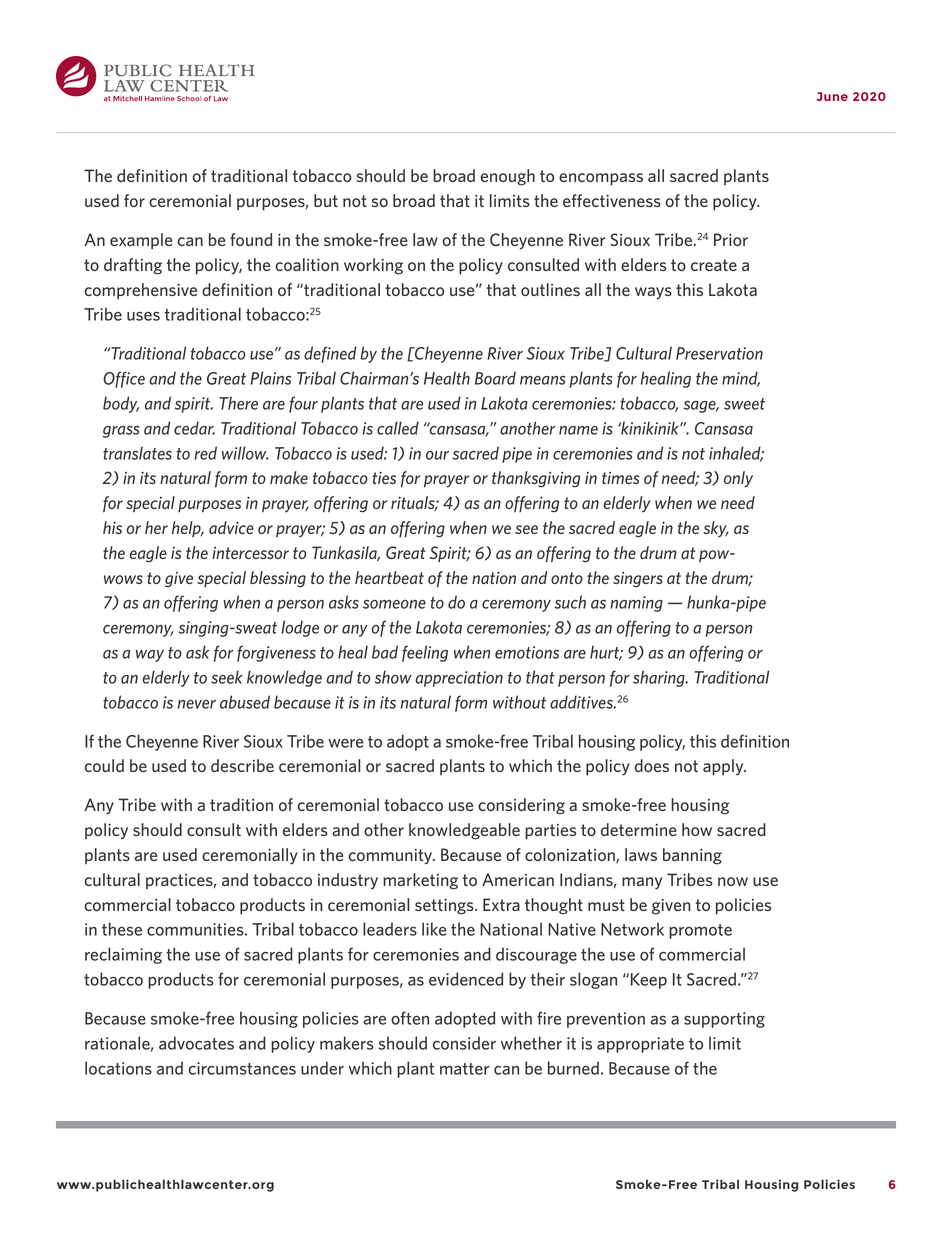 The height and width of the image is (1233, 952). What do you see at coordinates (326, 200) in the image?
I see `but` at bounding box center [326, 200].
